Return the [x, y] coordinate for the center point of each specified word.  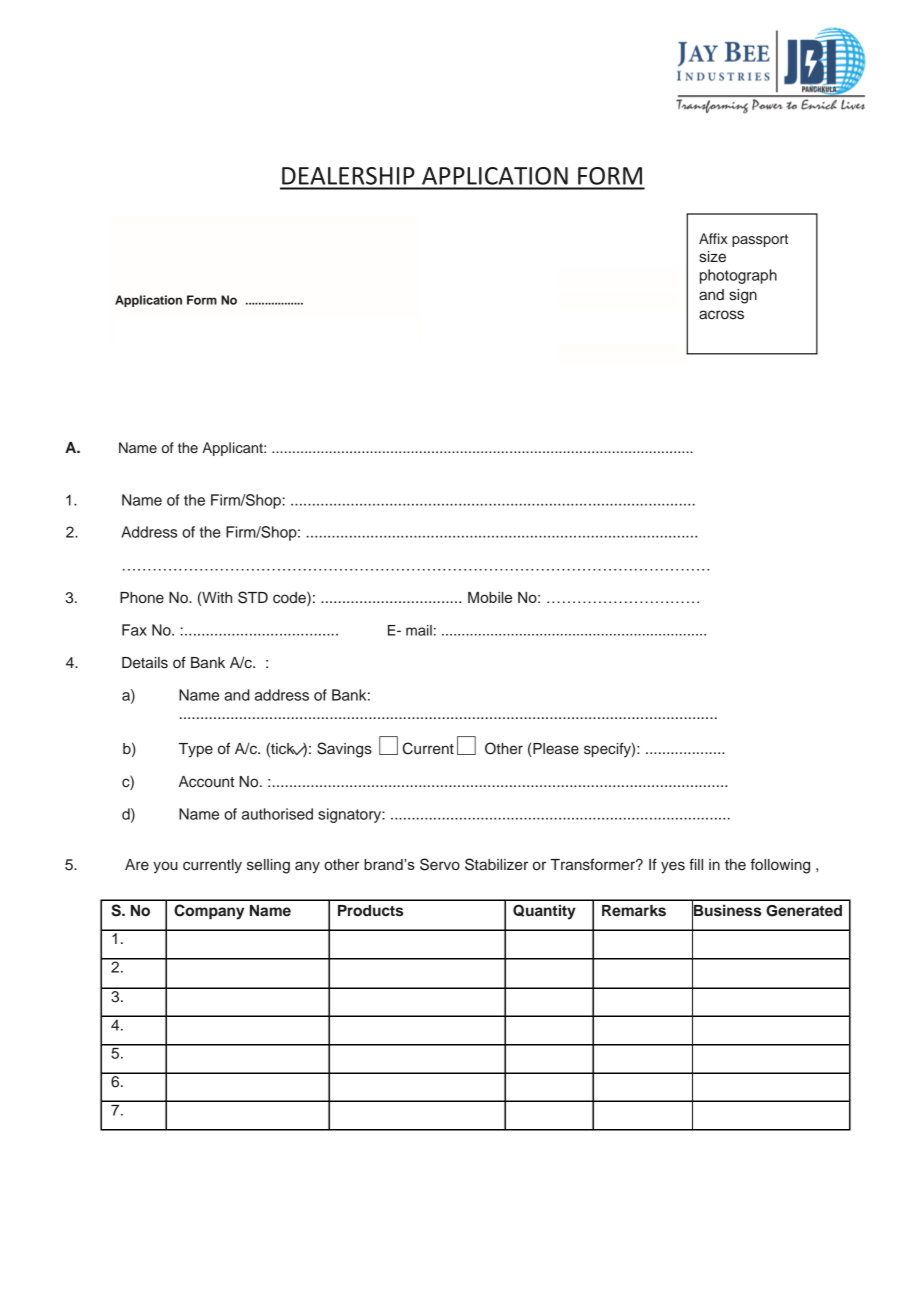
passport [760, 240]
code [290, 597]
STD [253, 597]
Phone [142, 597]
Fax [134, 630]
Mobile [490, 597]
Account [206, 782]
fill [696, 864]
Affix [713, 238]
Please [556, 749]
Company [209, 912]
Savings [344, 750]
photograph [738, 276]
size [712, 257]
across [721, 315]
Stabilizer [496, 864]
